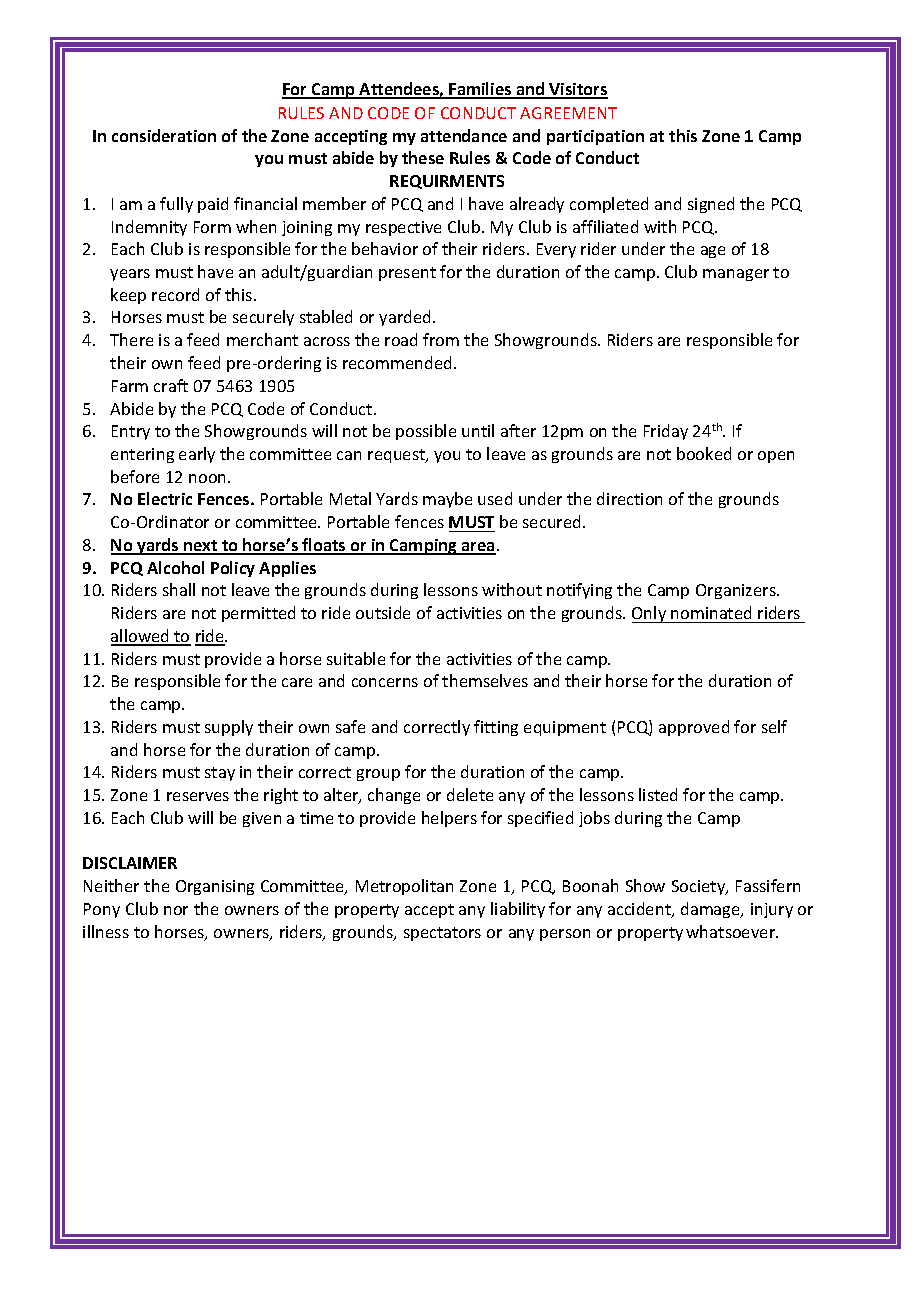  Describe the element at coordinates (176, 910) in the image. I see `nor` at that location.
